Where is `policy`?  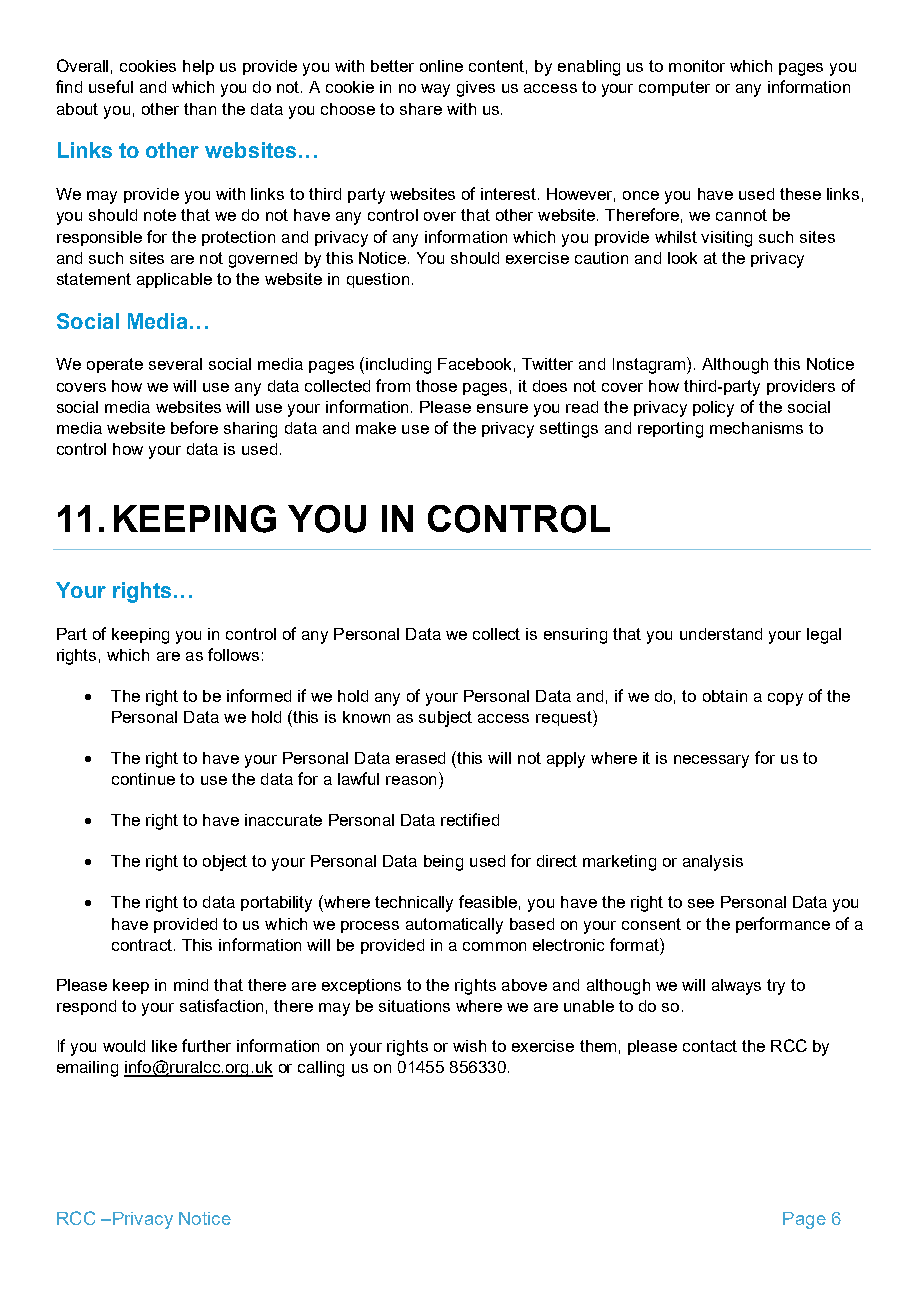
policy is located at coordinates (713, 409).
